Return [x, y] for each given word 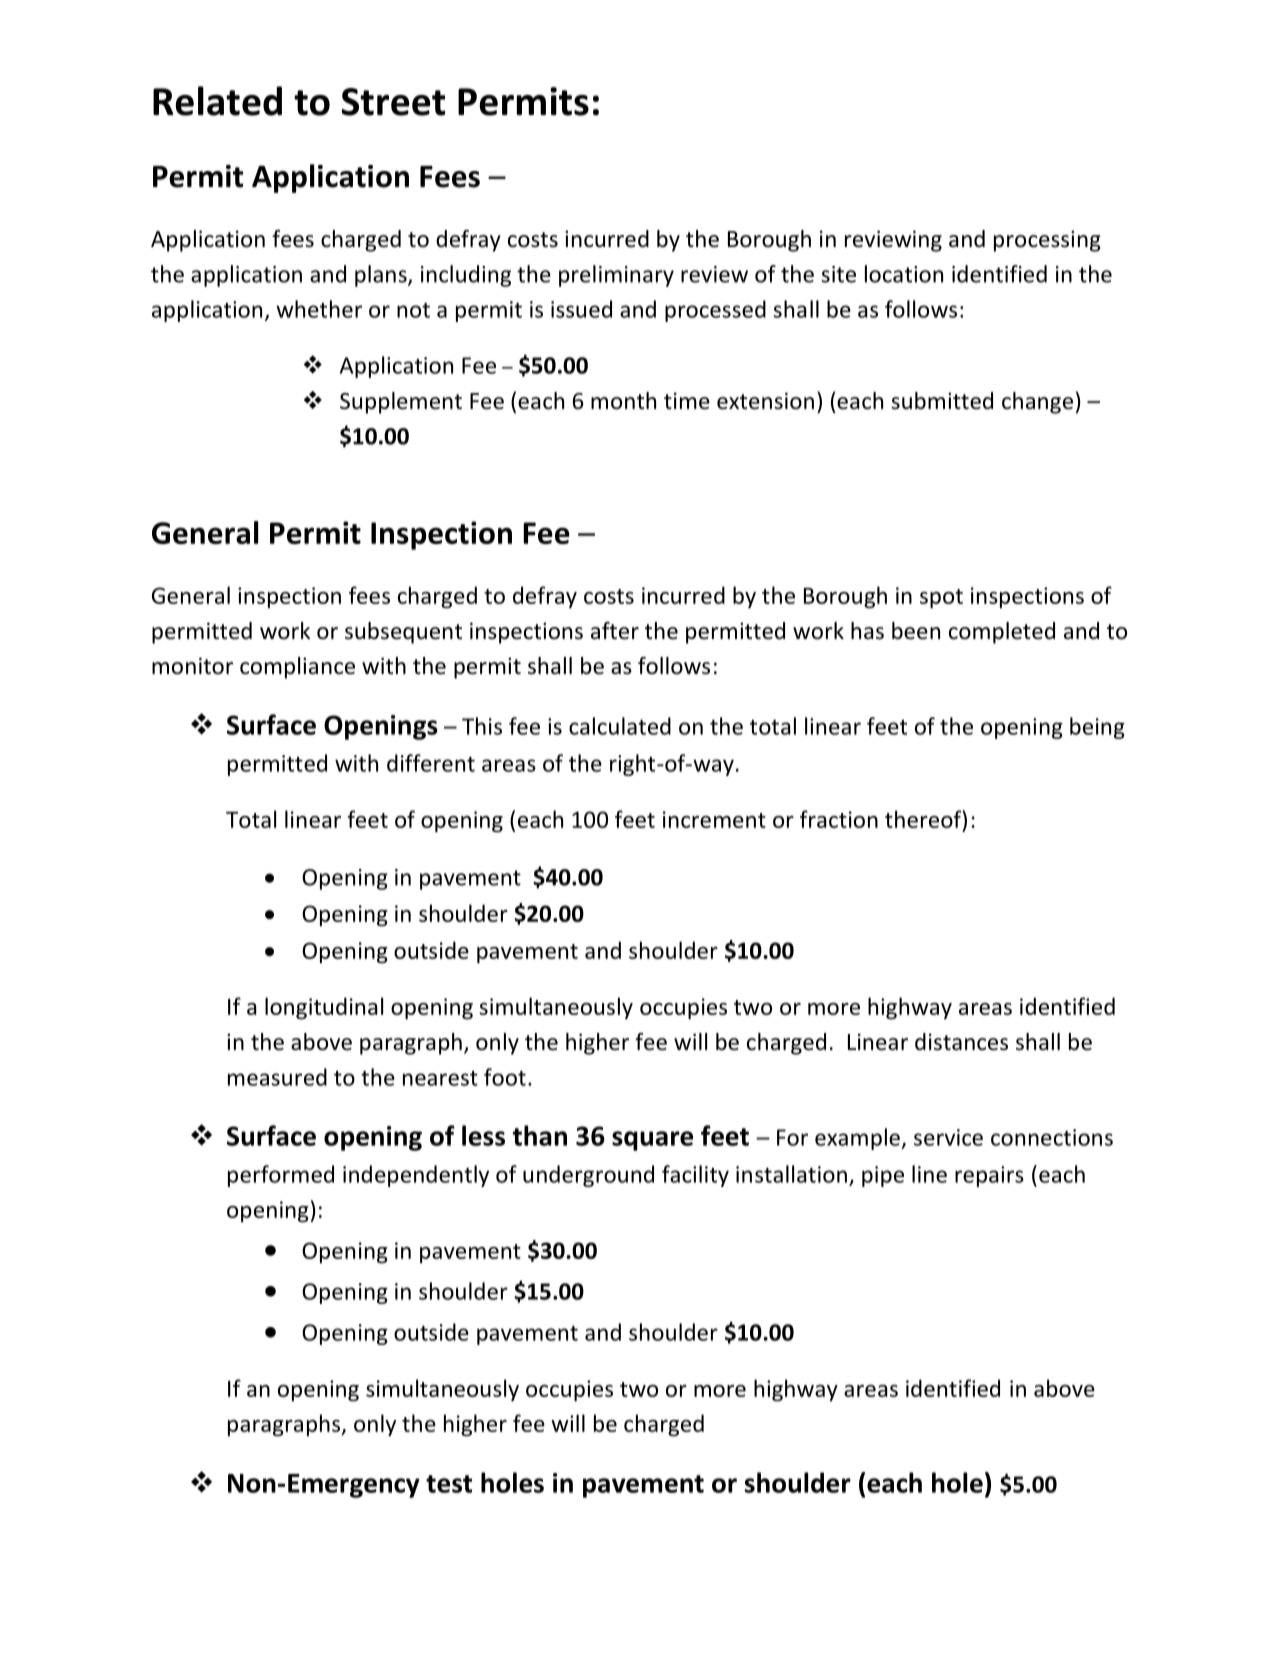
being [1097, 728]
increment [714, 819]
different [431, 763]
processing [1047, 241]
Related [217, 101]
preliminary [616, 276]
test [449, 1484]
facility [695, 1176]
